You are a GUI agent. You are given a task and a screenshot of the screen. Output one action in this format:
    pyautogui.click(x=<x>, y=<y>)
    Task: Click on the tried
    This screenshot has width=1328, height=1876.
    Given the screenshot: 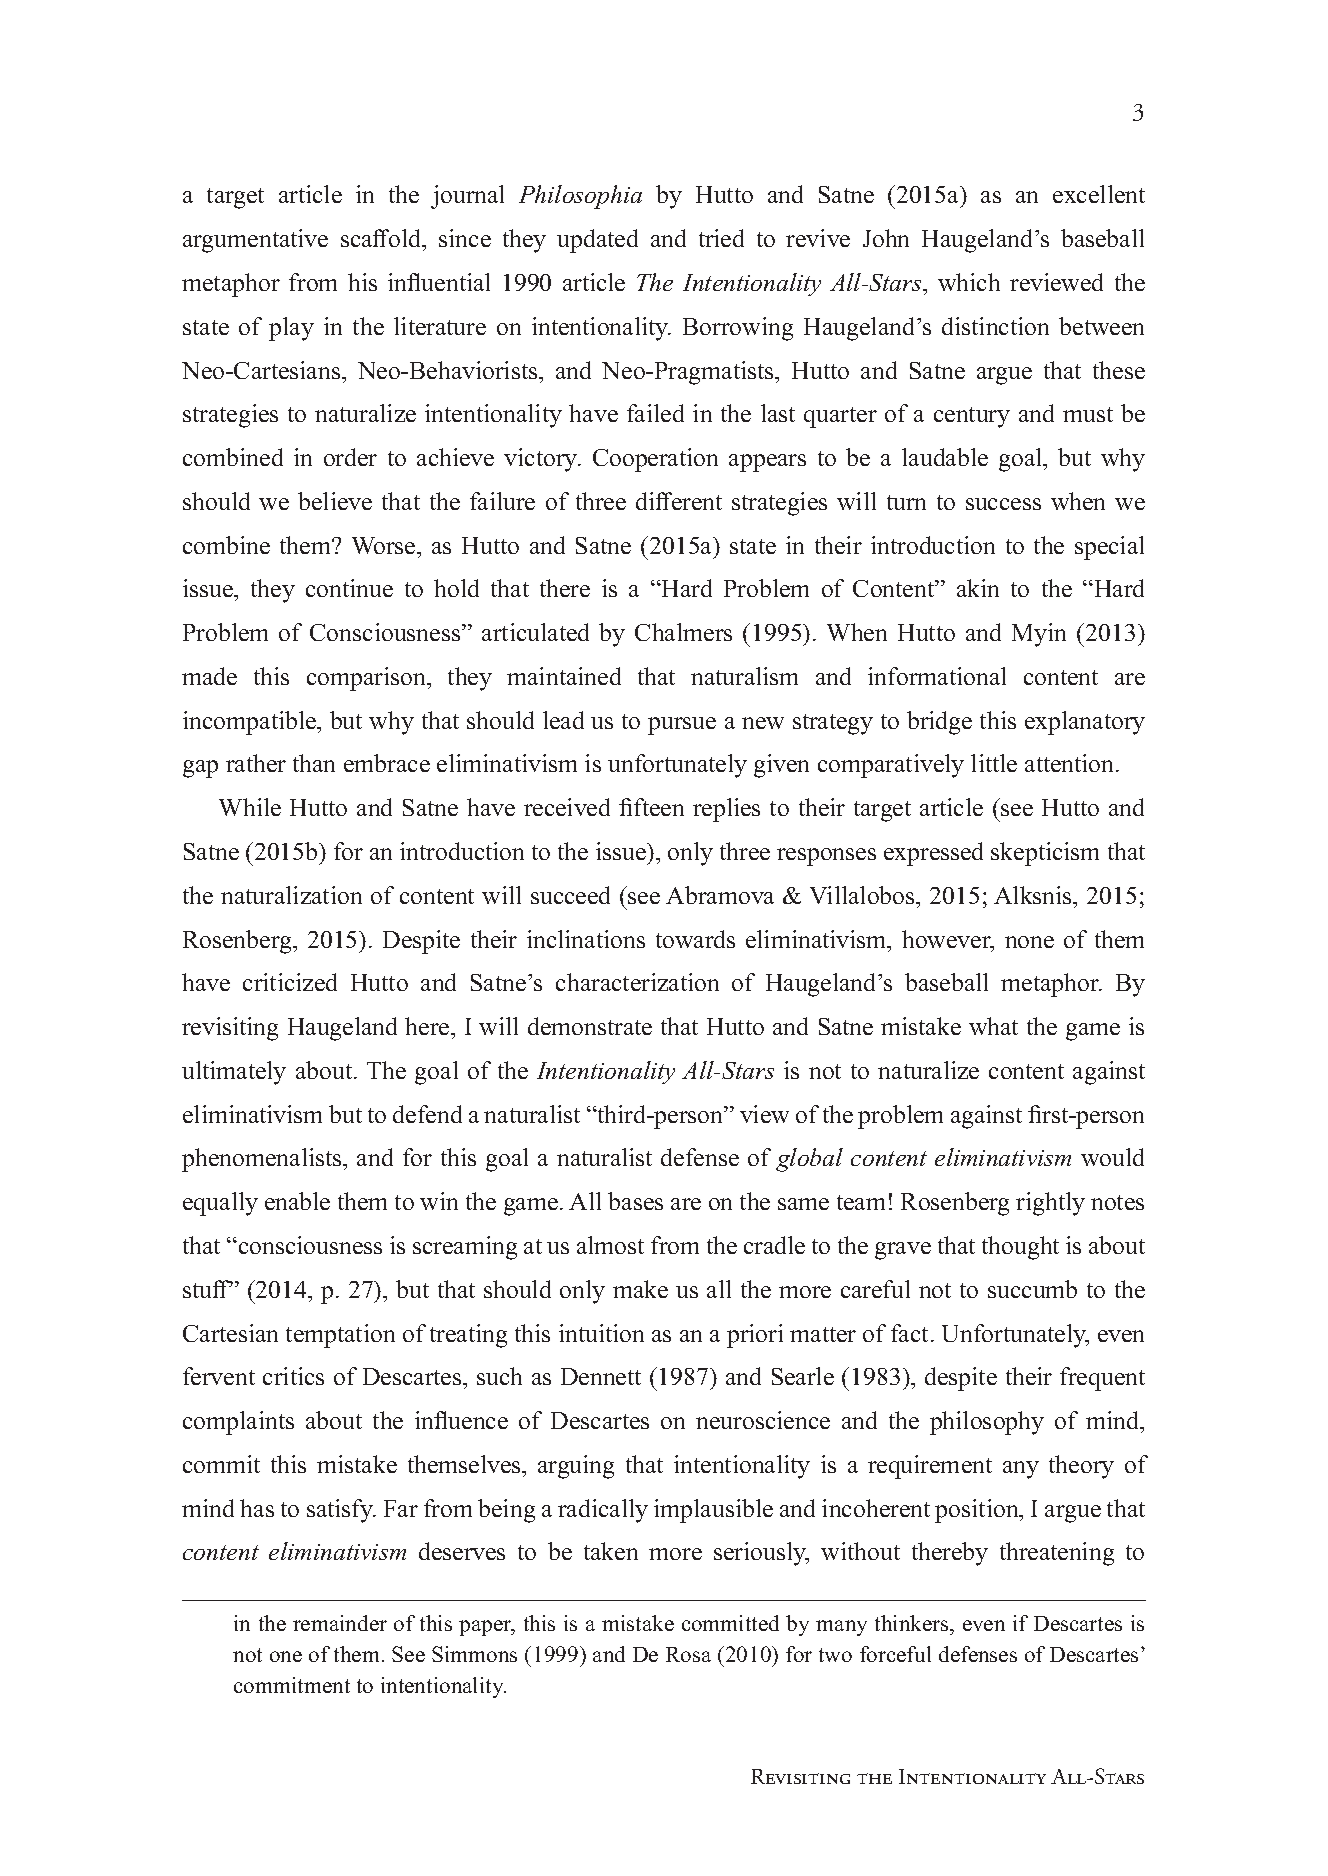 What is the action you would take?
    pyautogui.click(x=721, y=238)
